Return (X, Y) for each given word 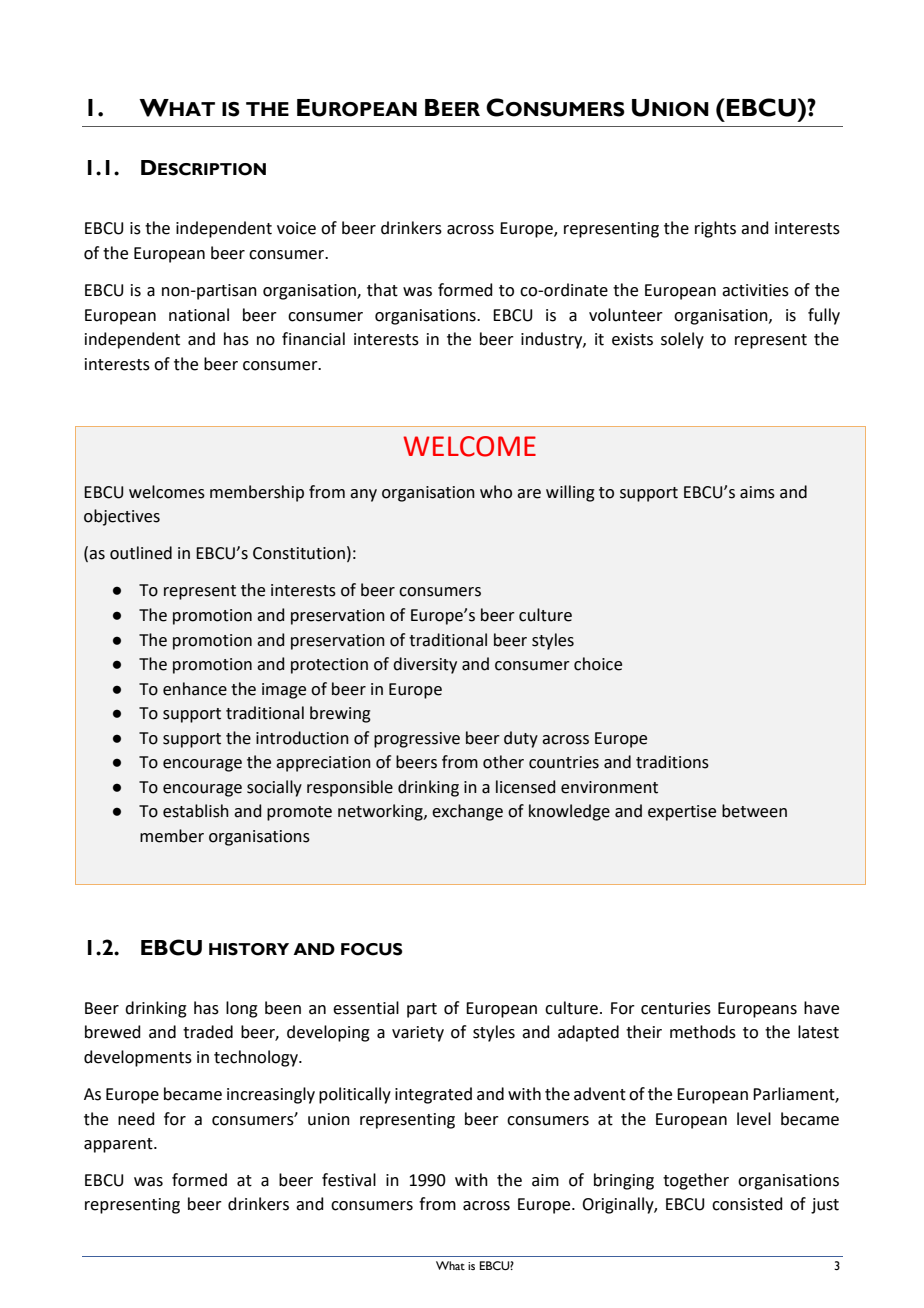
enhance (195, 689)
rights (715, 229)
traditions (672, 762)
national (199, 315)
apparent (119, 1145)
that (382, 290)
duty (521, 739)
